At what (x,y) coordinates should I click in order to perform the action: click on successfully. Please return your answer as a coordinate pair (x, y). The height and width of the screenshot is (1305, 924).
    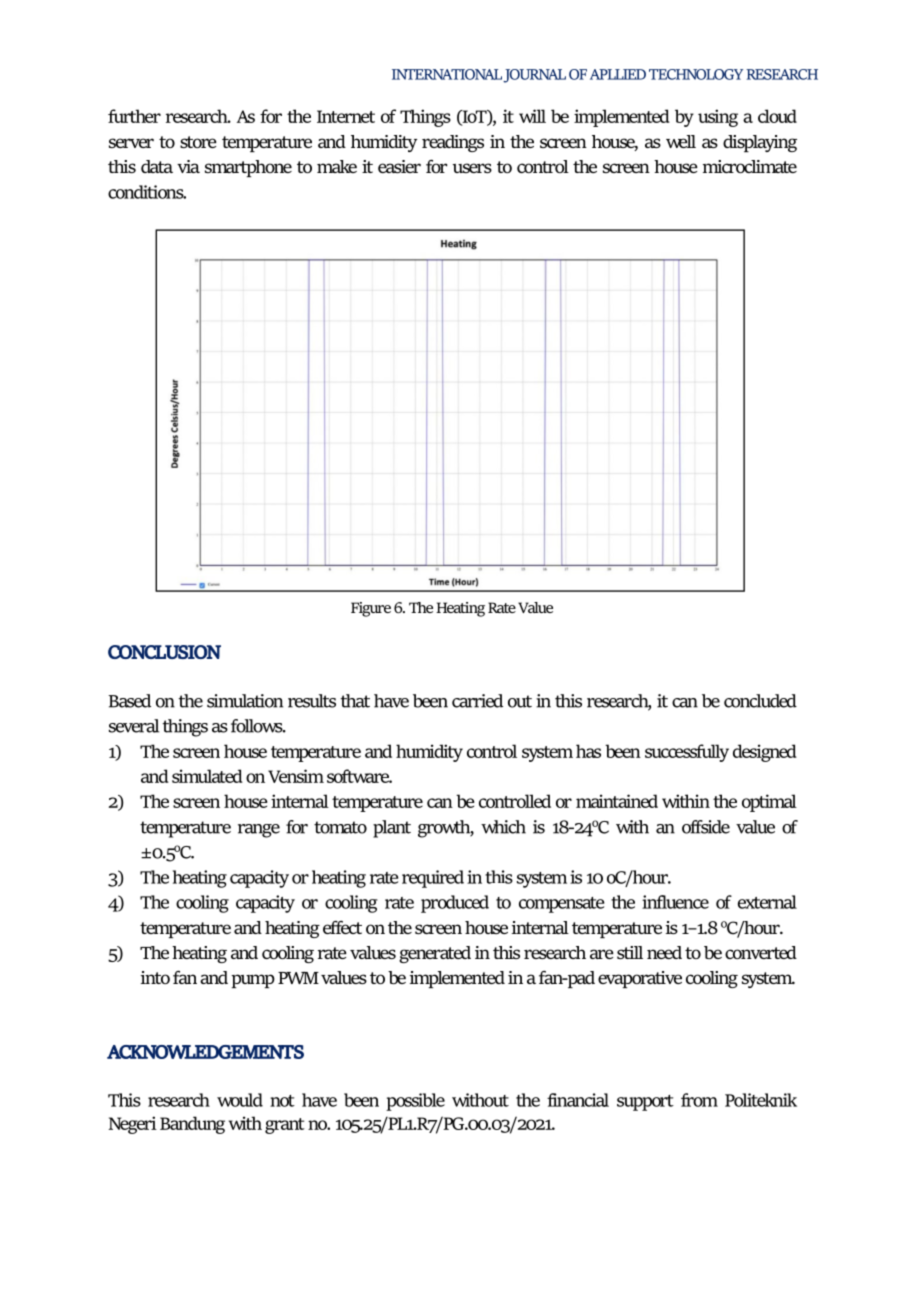
    Looking at the image, I should click on (687, 753).
